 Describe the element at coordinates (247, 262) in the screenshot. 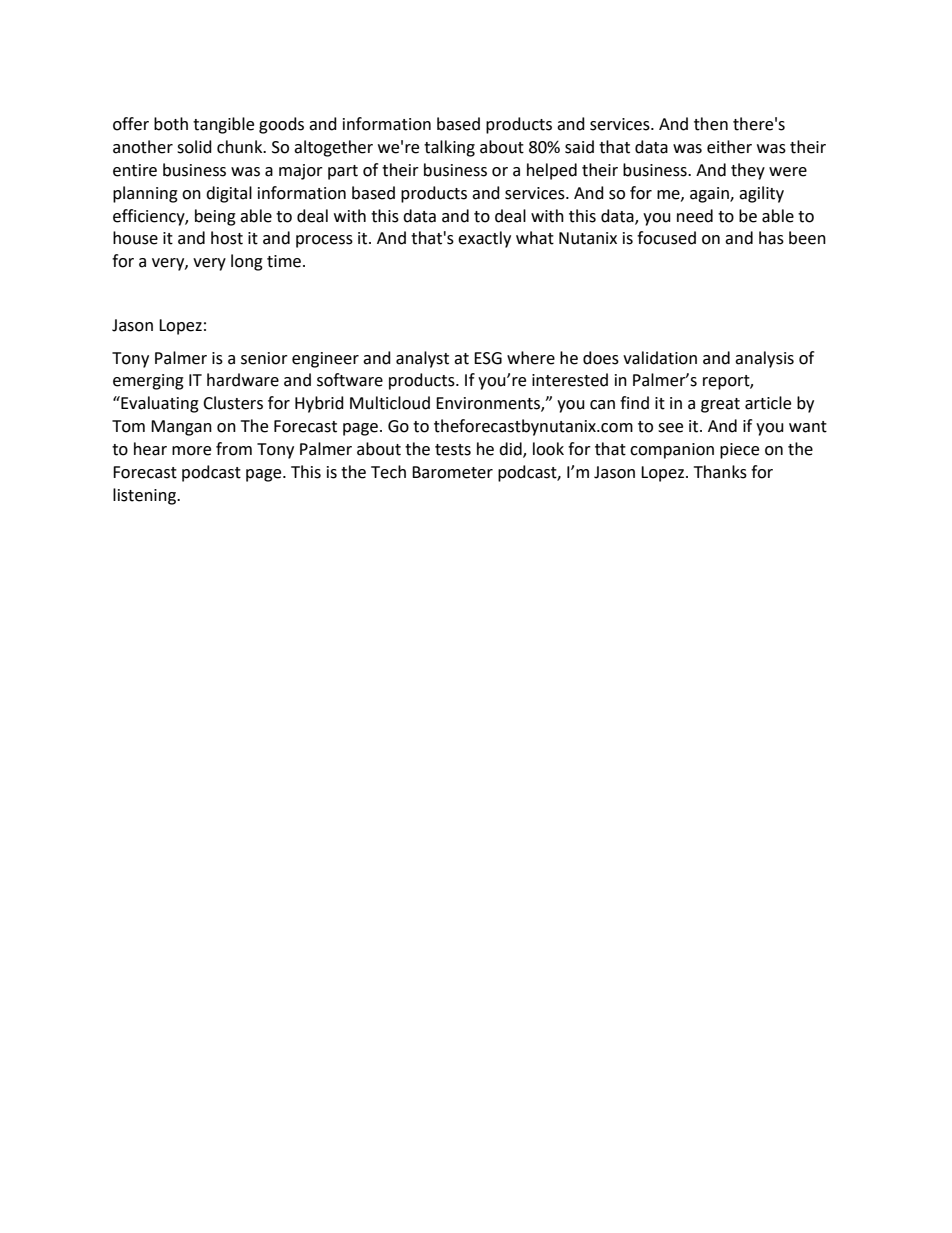

I see `long` at that location.
